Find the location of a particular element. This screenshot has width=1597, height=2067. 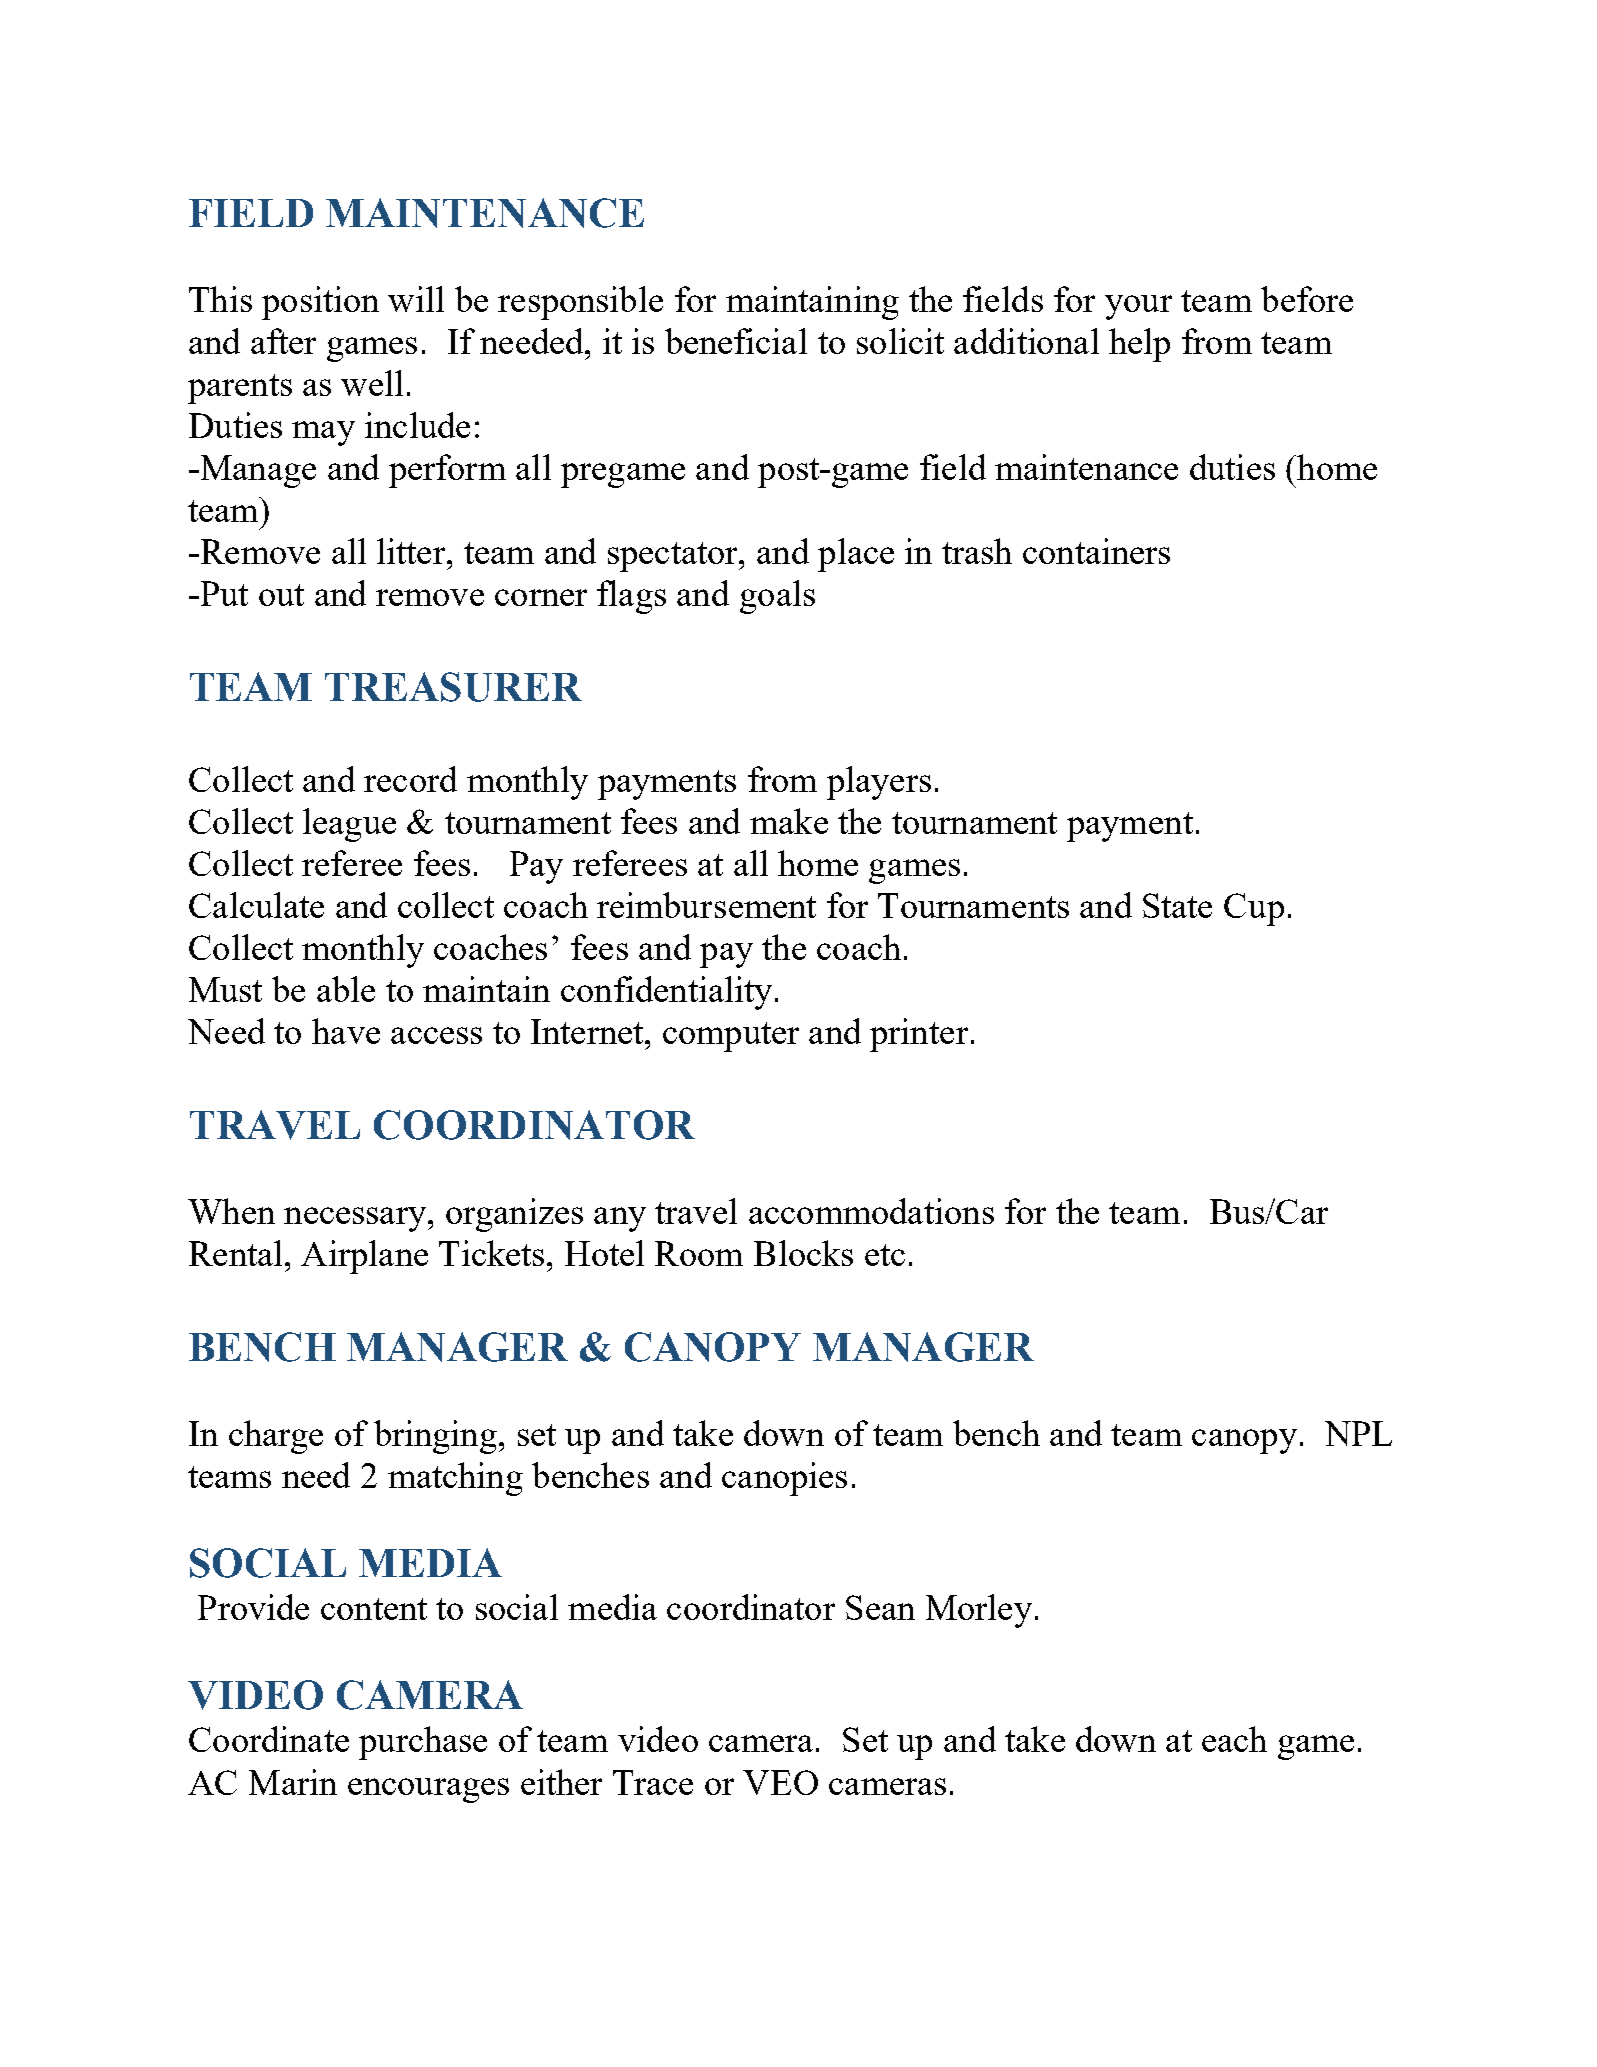

Airplane is located at coordinates (364, 1257).
